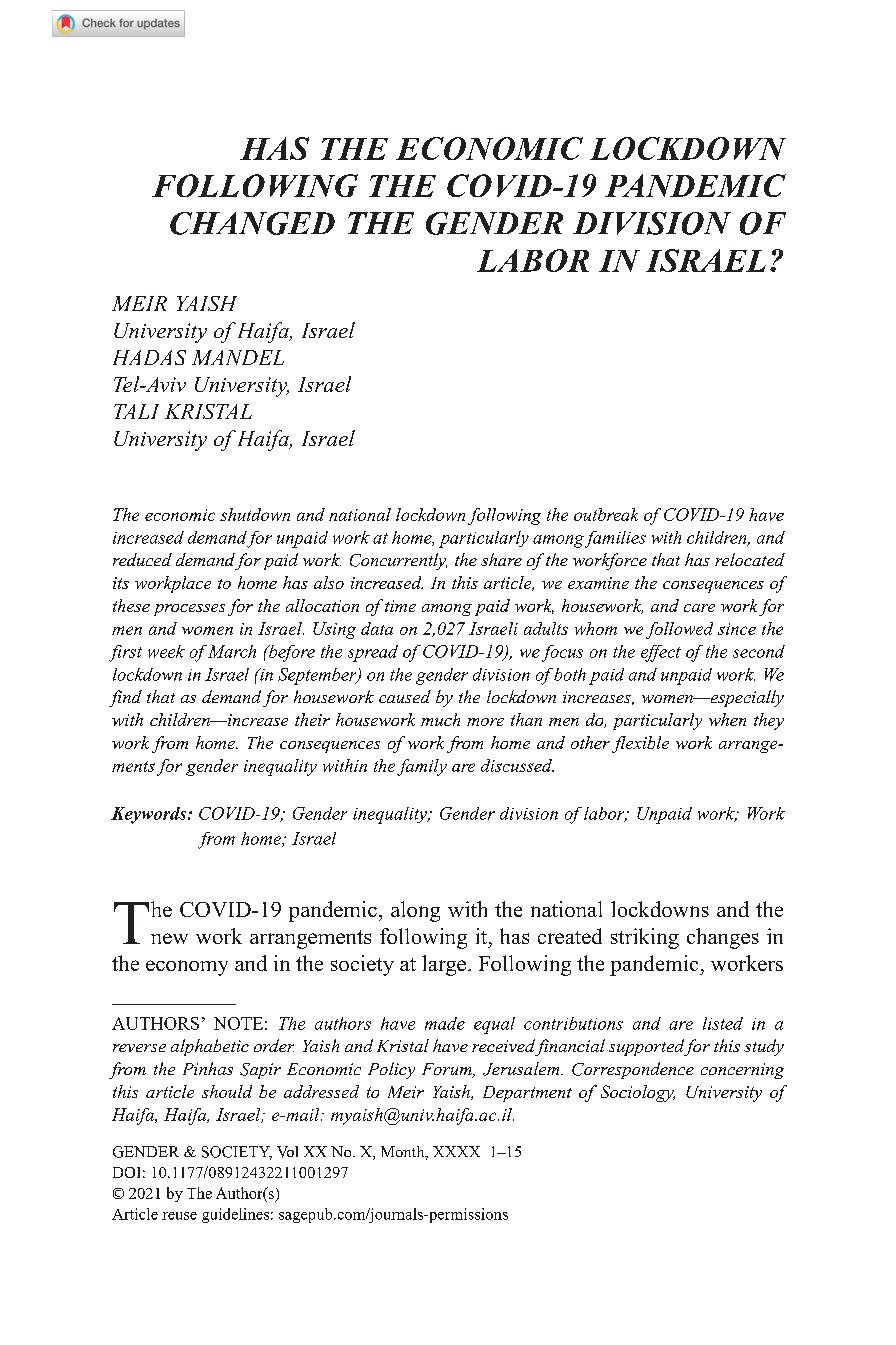 This document has width=896, height=1345. Describe the element at coordinates (606, 514) in the document. I see `outbreak` at that location.
